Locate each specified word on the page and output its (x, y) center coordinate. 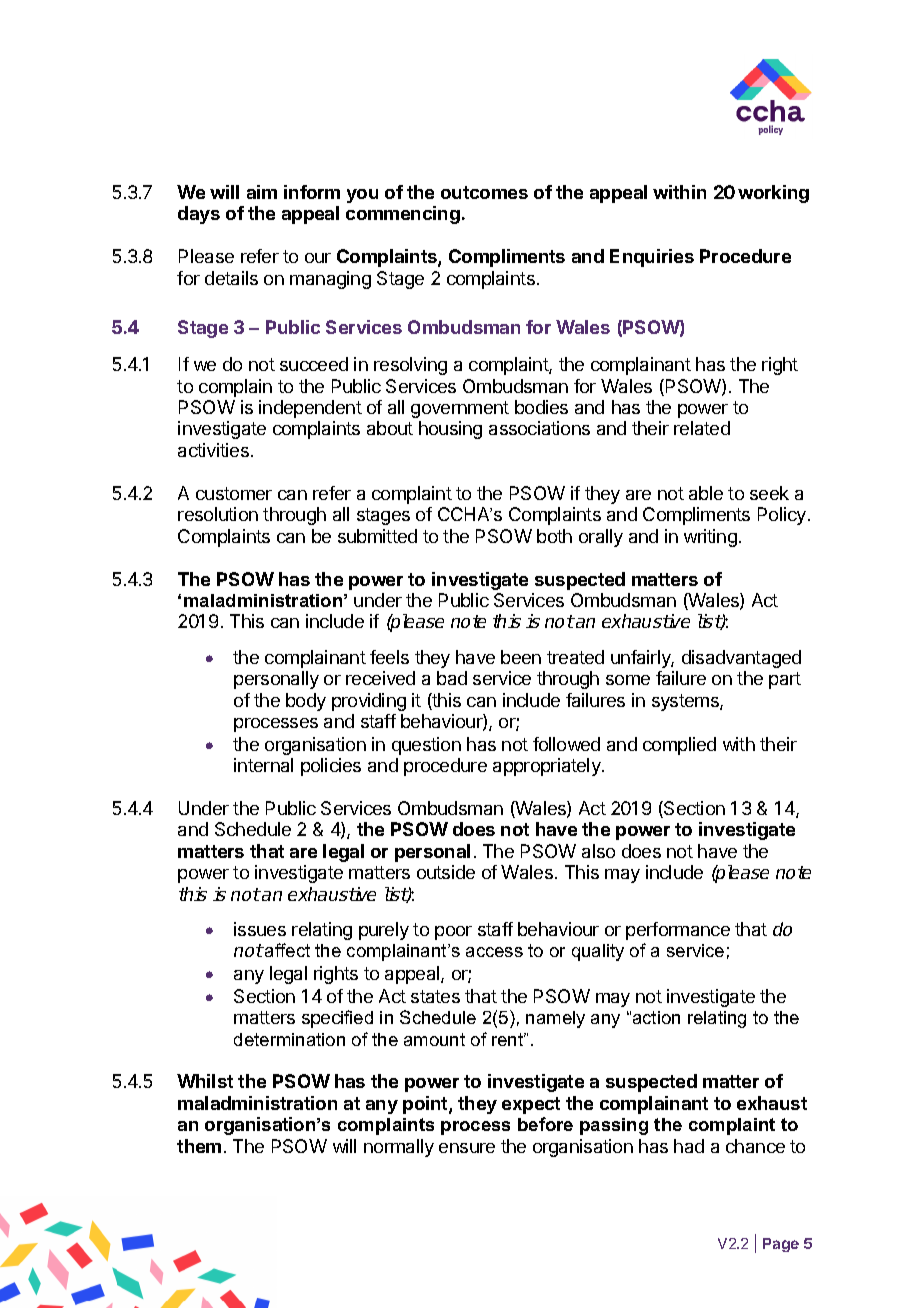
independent (310, 409)
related (702, 428)
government (460, 409)
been (521, 657)
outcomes (484, 192)
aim (262, 192)
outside (446, 872)
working (773, 194)
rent (509, 1039)
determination (289, 1039)
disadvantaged (741, 659)
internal (263, 765)
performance (678, 931)
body (306, 702)
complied (679, 746)
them (199, 1146)
